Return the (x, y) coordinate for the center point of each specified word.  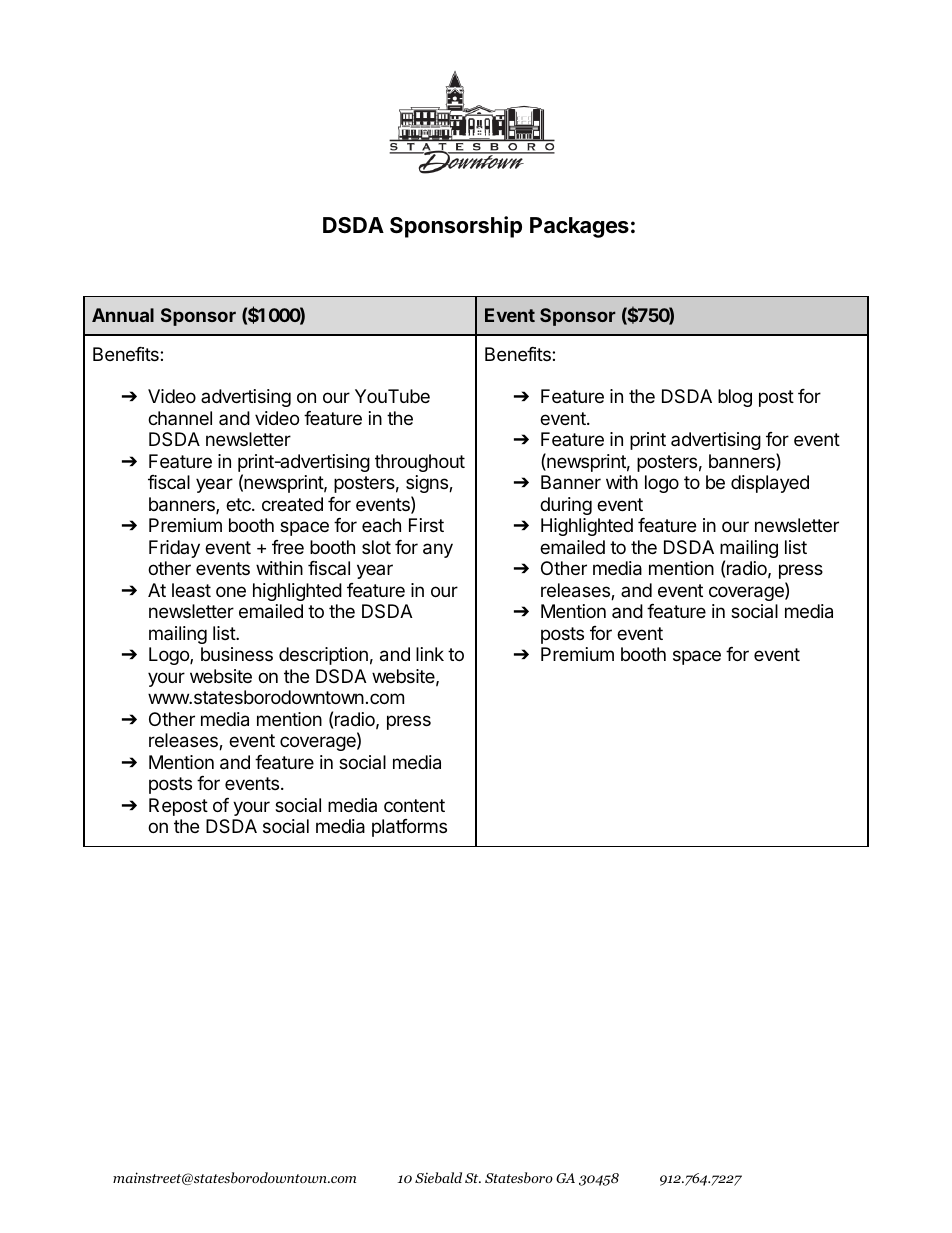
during (566, 506)
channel (180, 418)
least (191, 590)
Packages (579, 227)
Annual (123, 315)
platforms (409, 828)
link (430, 654)
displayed (770, 484)
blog (735, 398)
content (414, 805)
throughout (420, 463)
